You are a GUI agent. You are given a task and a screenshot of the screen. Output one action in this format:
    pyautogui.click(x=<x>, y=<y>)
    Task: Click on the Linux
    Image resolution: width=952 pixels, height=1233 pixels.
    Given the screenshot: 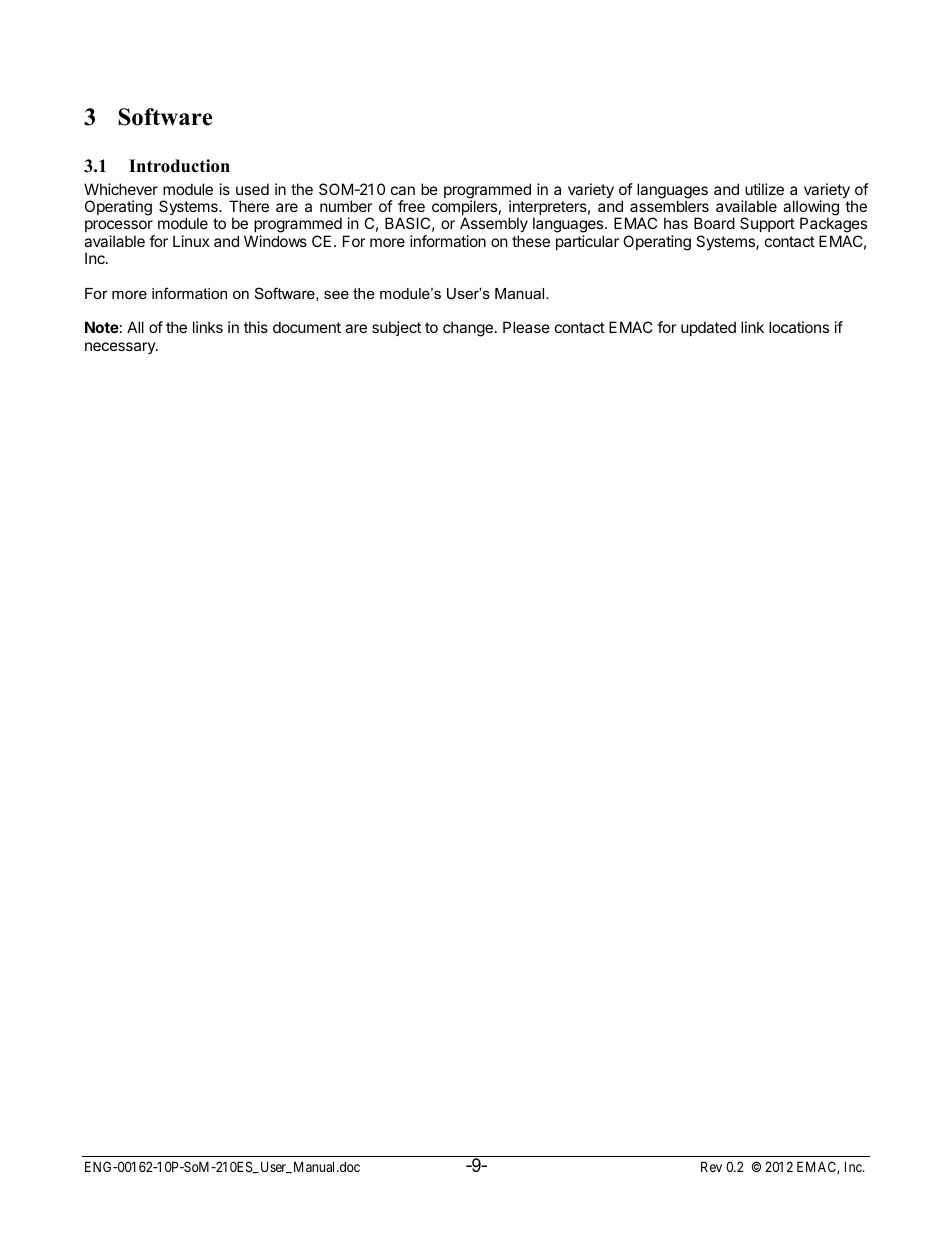 What is the action you would take?
    pyautogui.click(x=191, y=241)
